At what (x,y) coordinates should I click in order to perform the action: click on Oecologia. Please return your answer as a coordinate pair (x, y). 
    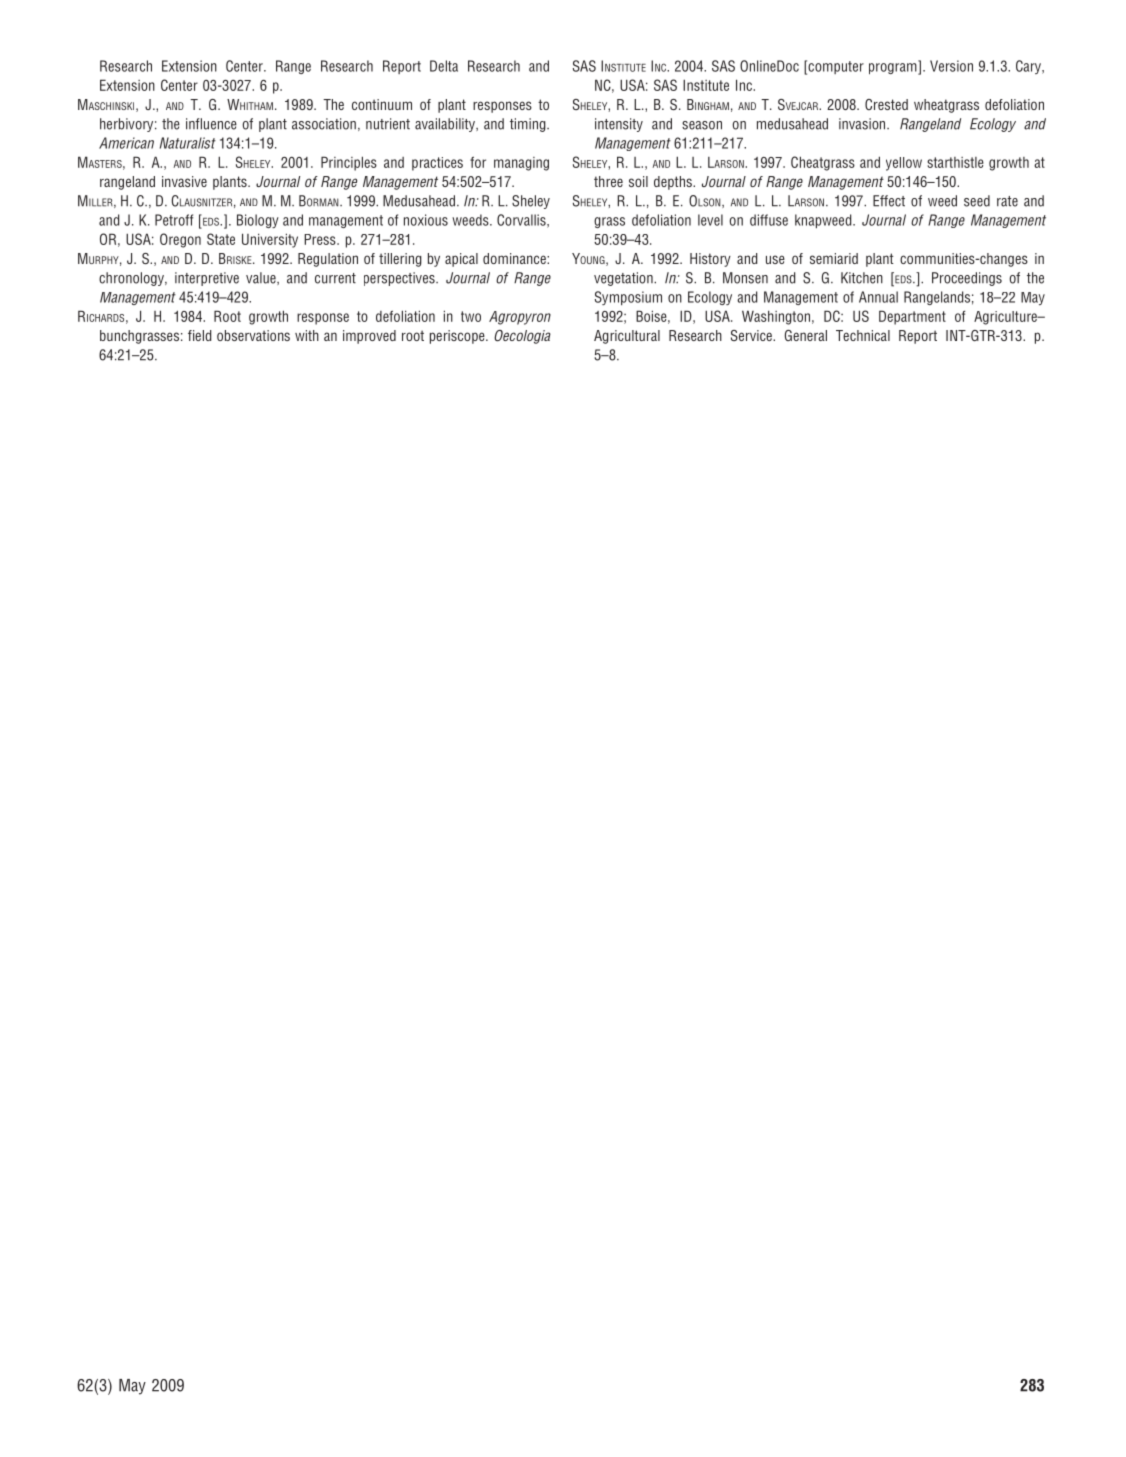
    Looking at the image, I should click on (522, 337).
